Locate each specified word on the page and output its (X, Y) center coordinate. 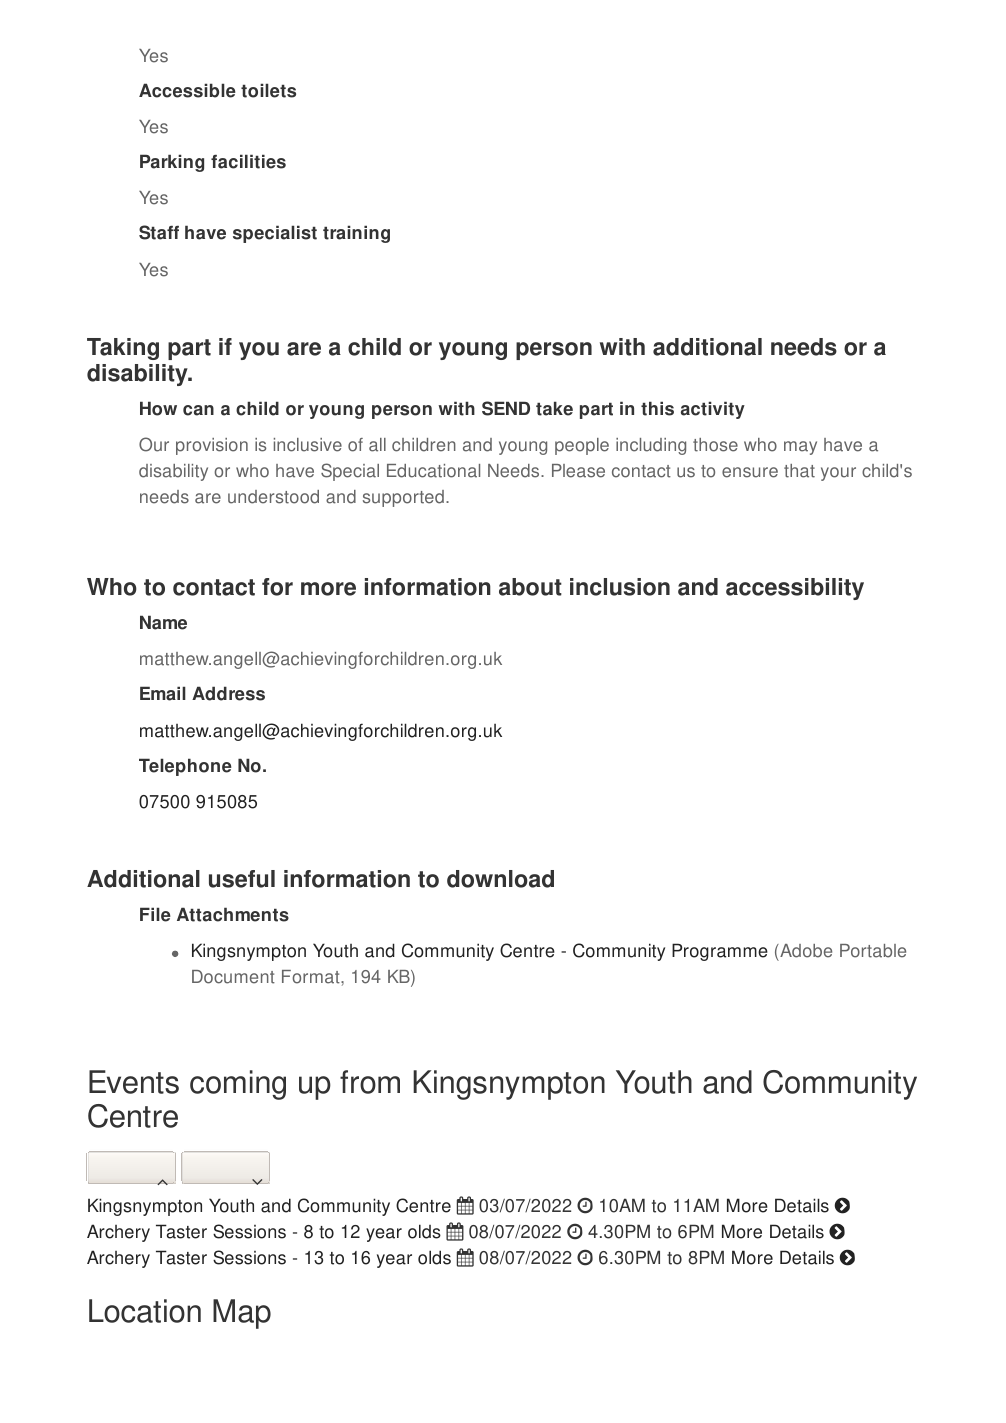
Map (242, 1314)
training (356, 234)
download (500, 879)
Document (233, 977)
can (198, 410)
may (800, 448)
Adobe (805, 952)
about (530, 587)
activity (713, 410)
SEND (506, 408)
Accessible (187, 90)
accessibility (795, 589)
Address (228, 693)
